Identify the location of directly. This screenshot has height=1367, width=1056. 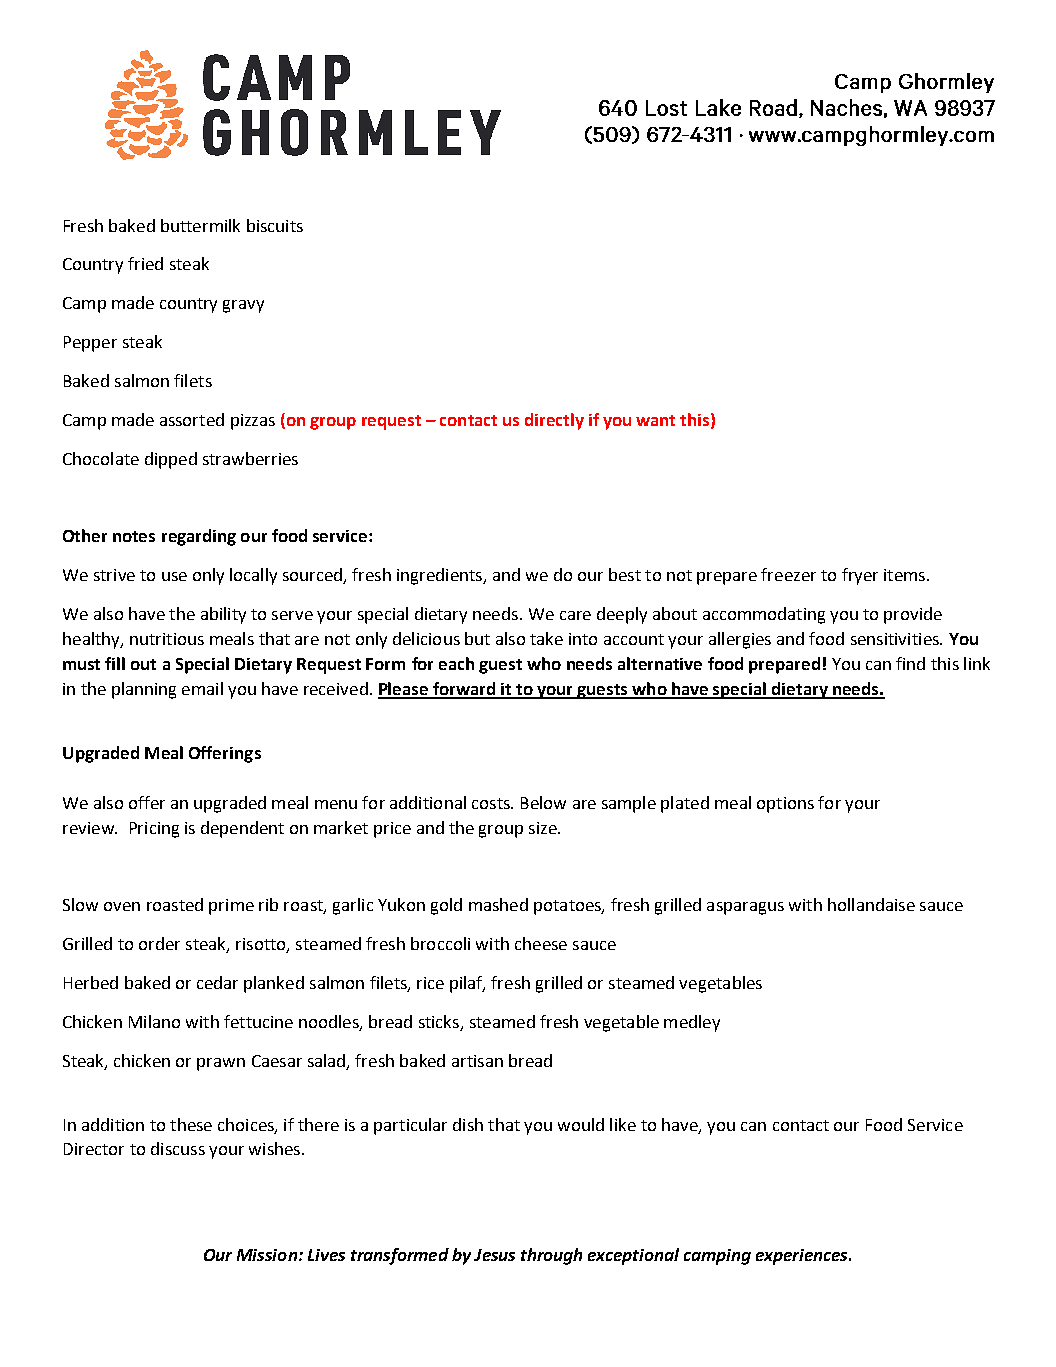
(554, 421).
